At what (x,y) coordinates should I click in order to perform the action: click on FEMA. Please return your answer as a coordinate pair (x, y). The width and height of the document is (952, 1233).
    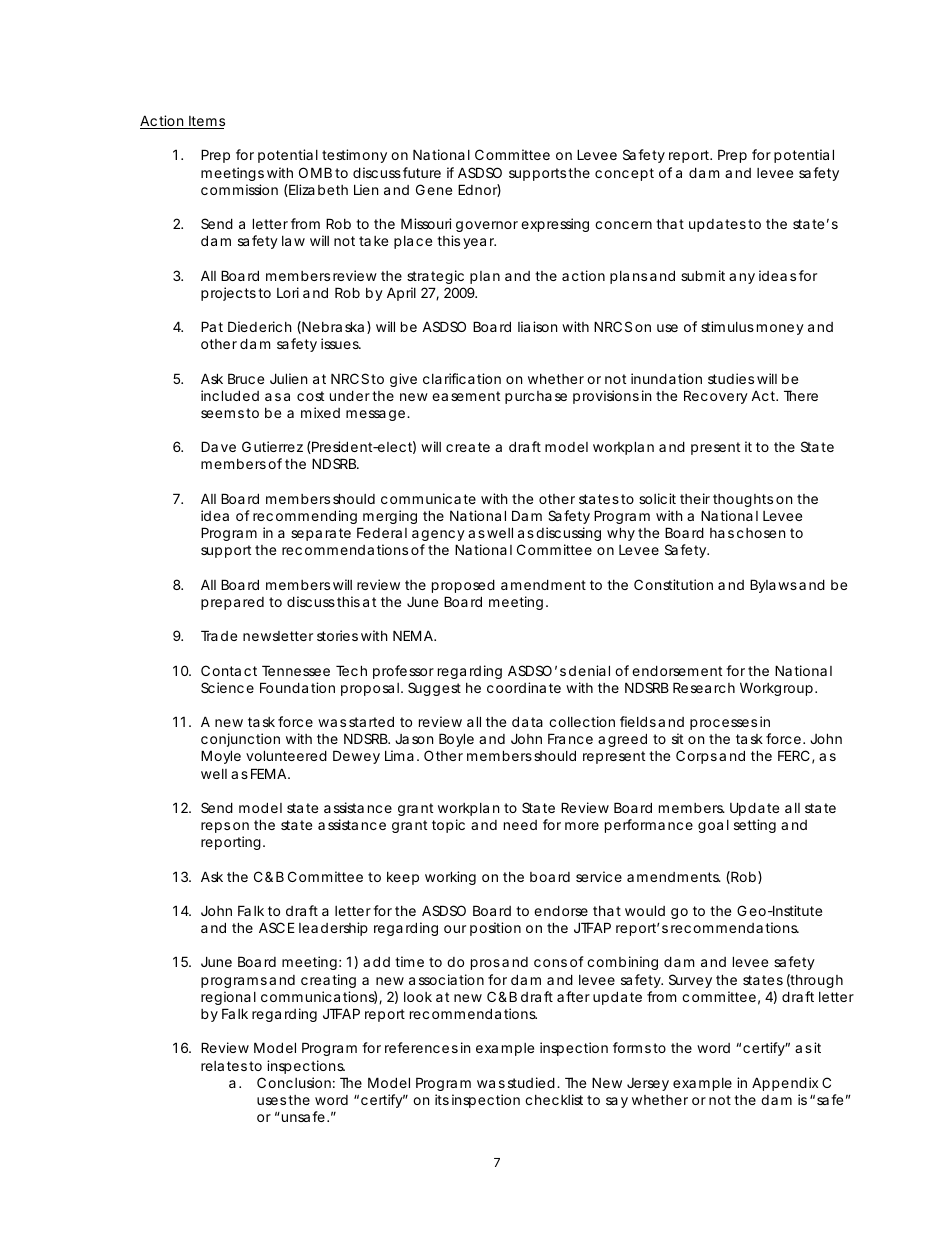
    Looking at the image, I should click on (270, 773).
